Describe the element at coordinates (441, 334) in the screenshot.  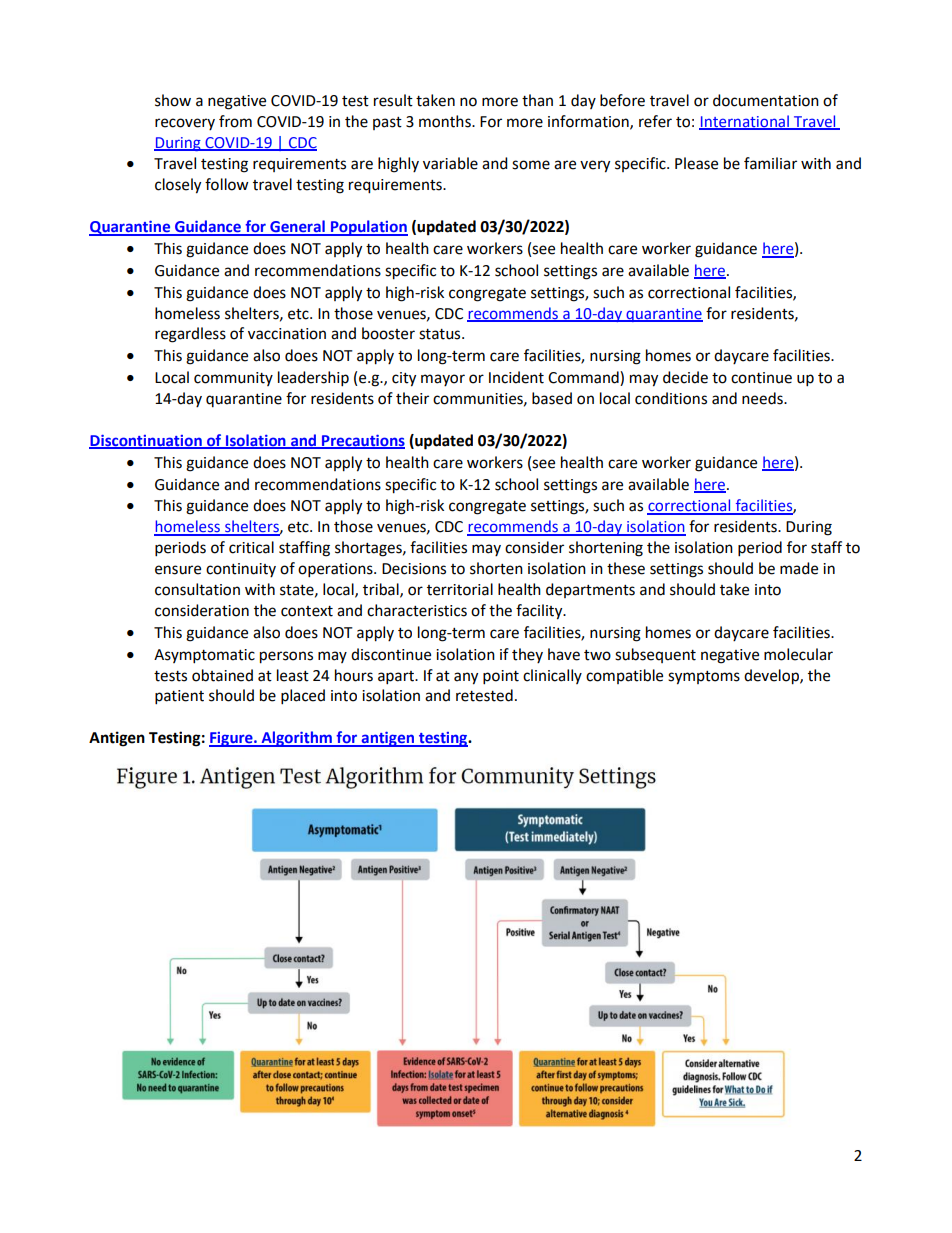
I see `status` at that location.
